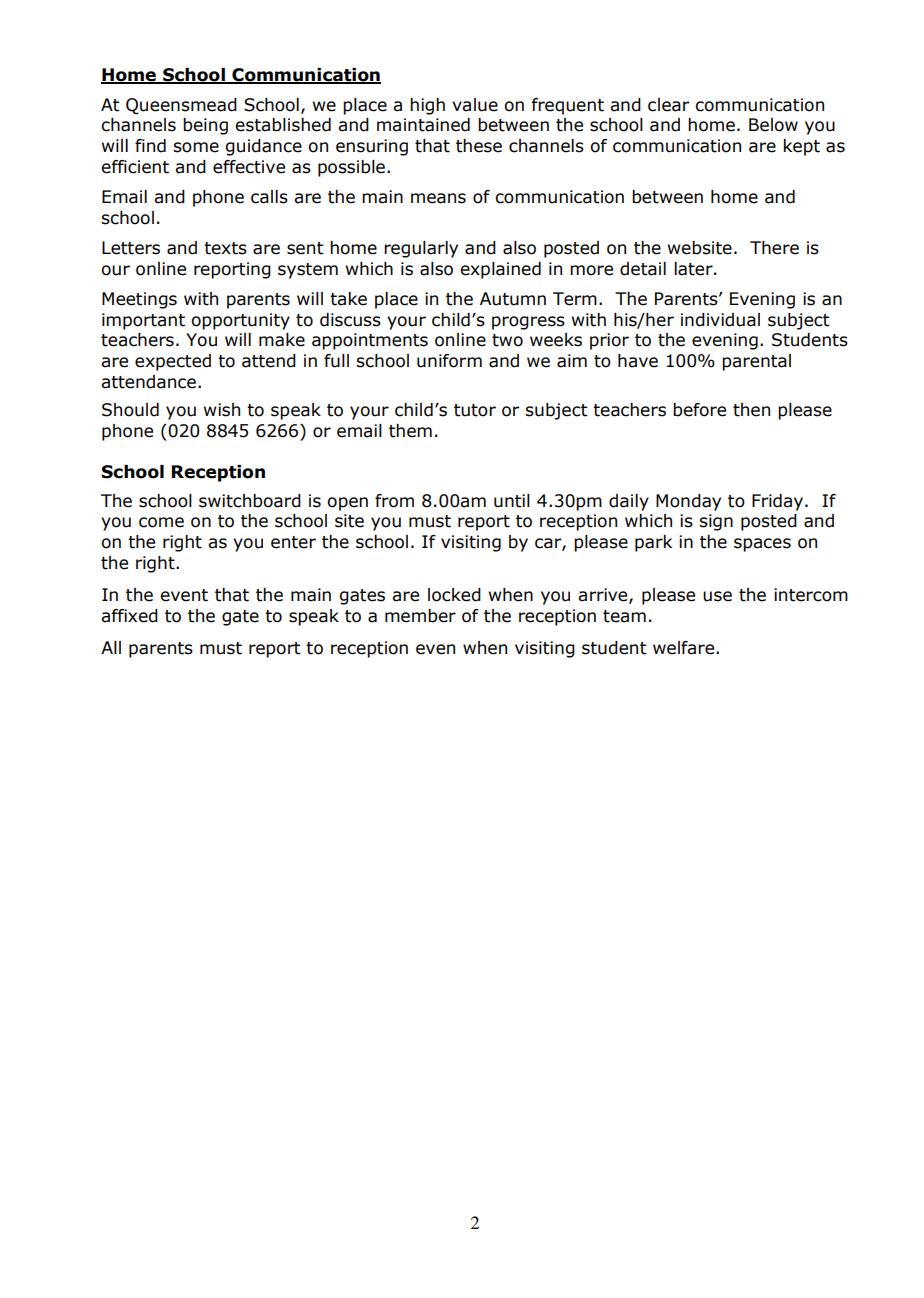 This screenshot has width=924, height=1298. Describe the element at coordinates (688, 502) in the screenshot. I see `Monday` at that location.
